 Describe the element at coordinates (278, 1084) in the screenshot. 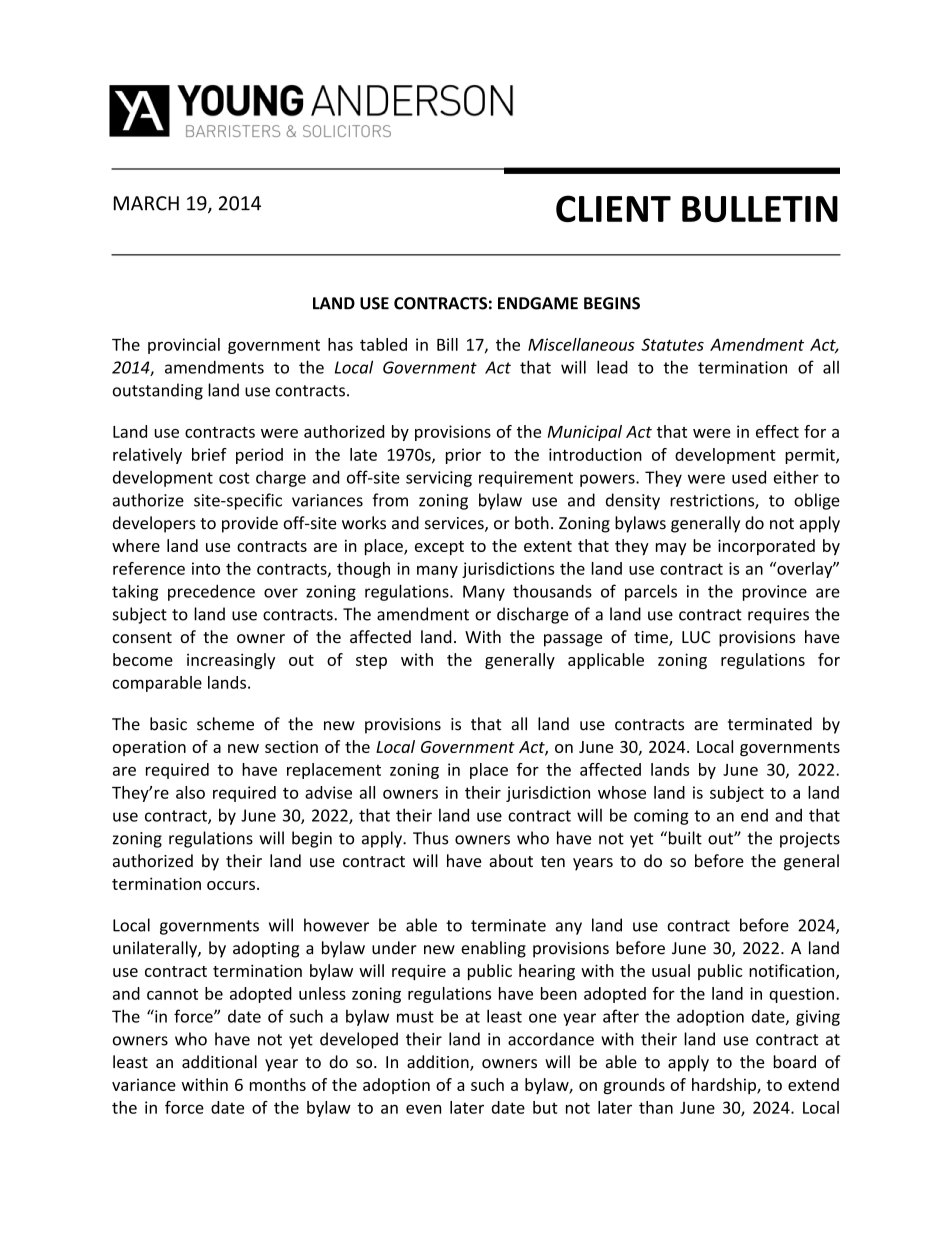

I see `months` at that location.
